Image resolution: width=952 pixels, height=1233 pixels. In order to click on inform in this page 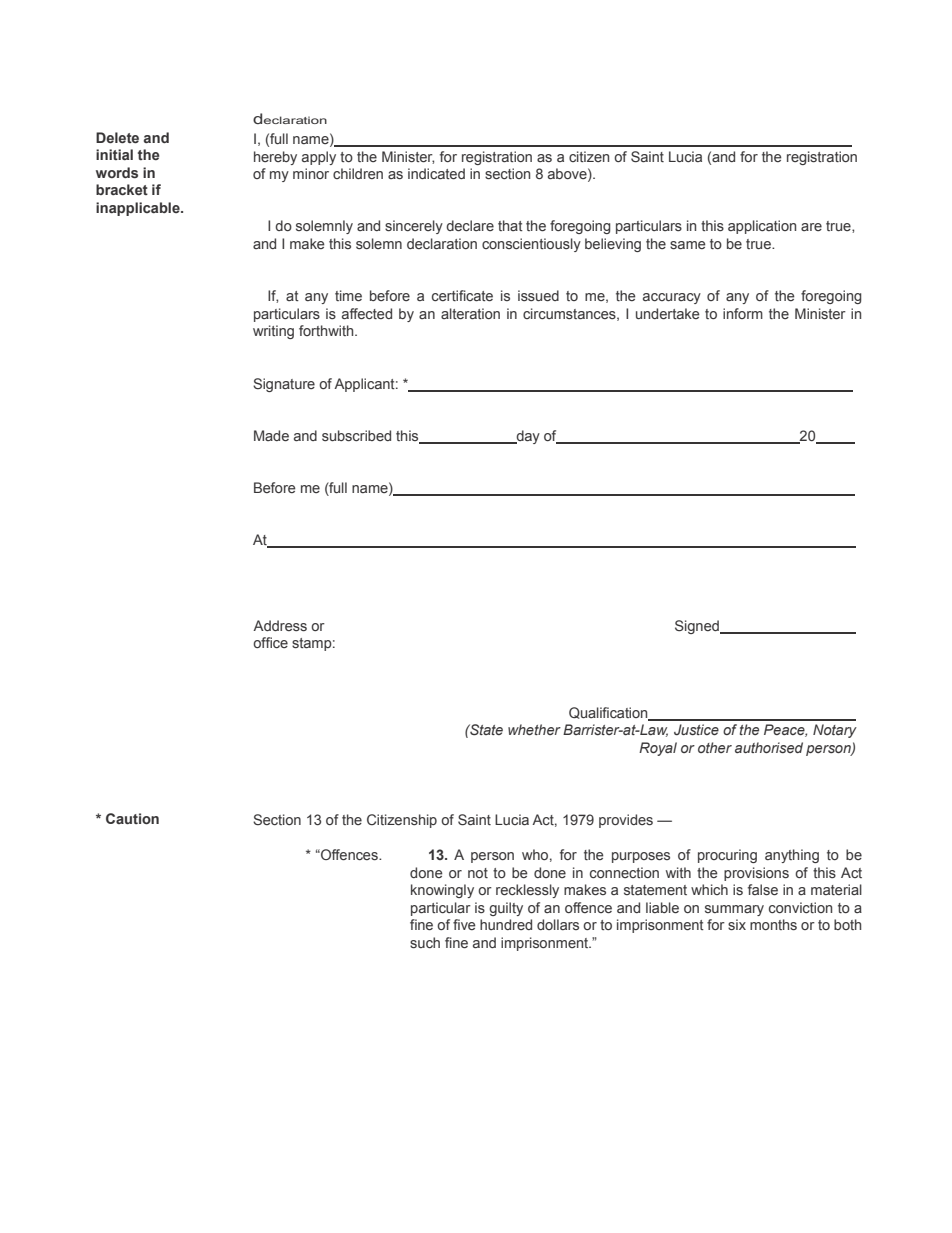, I will do `click(743, 313)`.
